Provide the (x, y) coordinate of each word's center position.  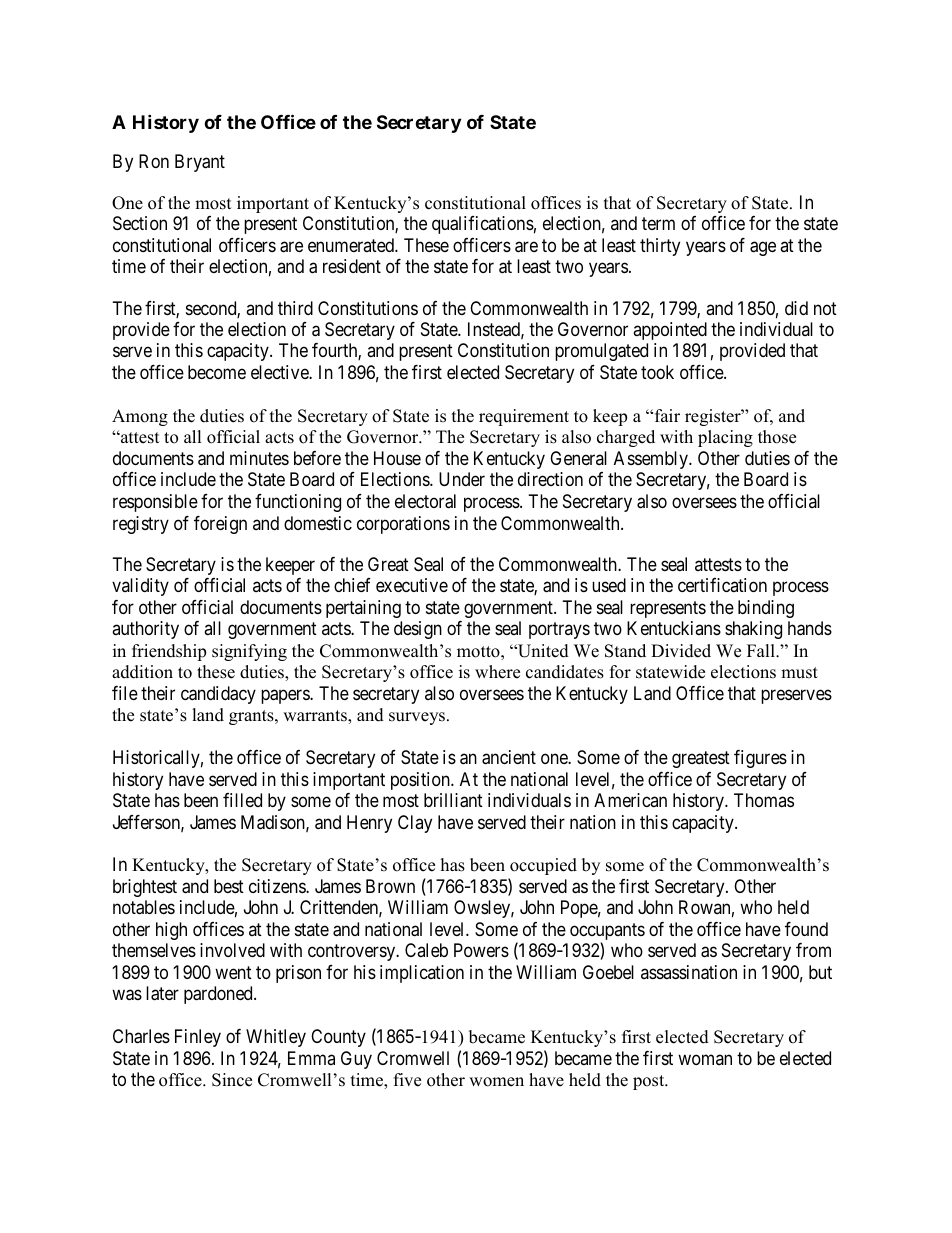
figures (760, 759)
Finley (198, 1038)
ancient (509, 757)
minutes (259, 458)
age (763, 248)
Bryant (200, 163)
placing (725, 438)
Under (462, 479)
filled (242, 800)
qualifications (483, 225)
